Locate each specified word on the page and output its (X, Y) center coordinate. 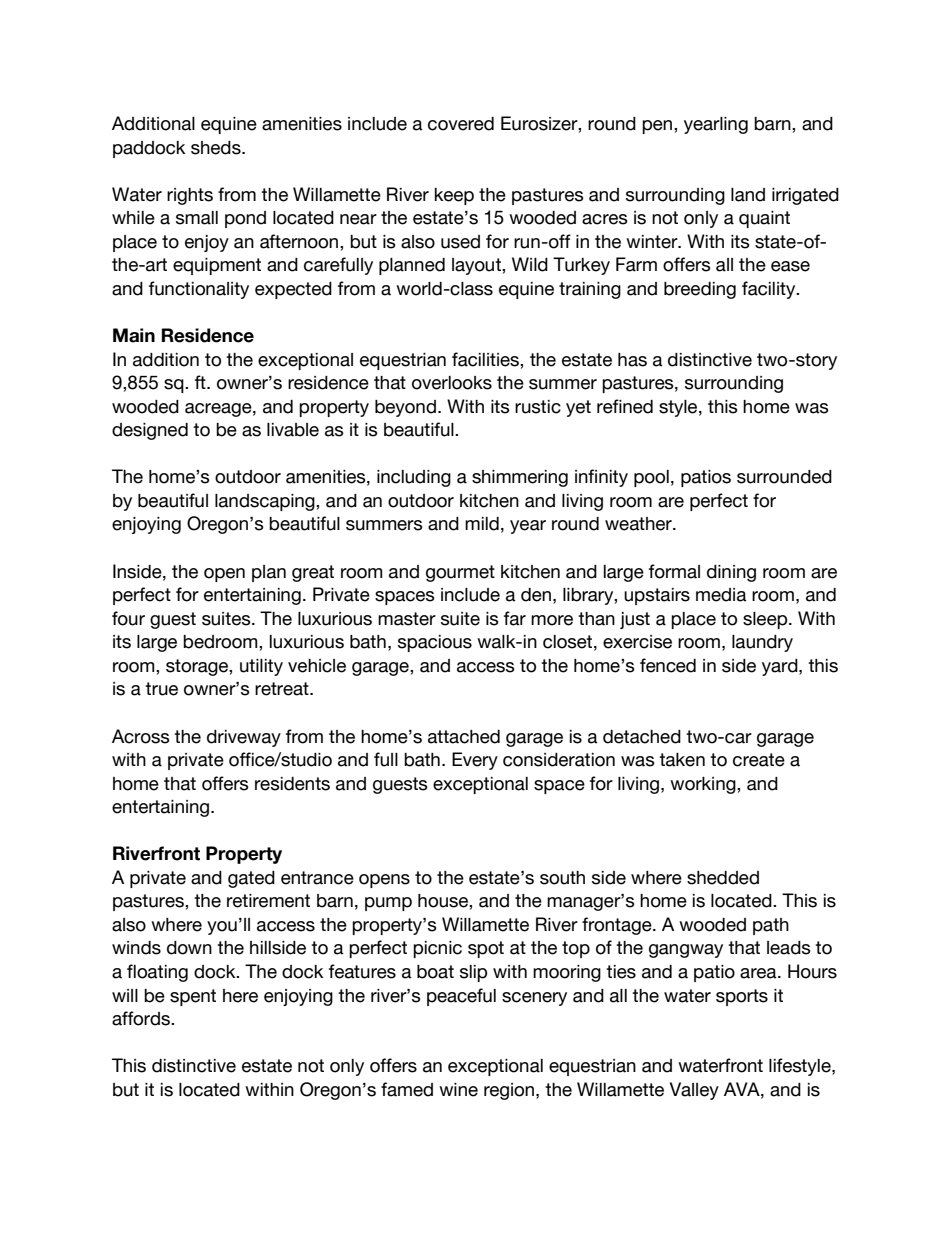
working (704, 785)
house (444, 901)
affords (142, 1018)
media (721, 595)
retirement (268, 901)
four (128, 618)
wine (458, 1090)
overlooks (452, 383)
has (632, 360)
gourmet (460, 573)
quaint (764, 219)
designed (150, 431)
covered (461, 124)
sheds (217, 148)
